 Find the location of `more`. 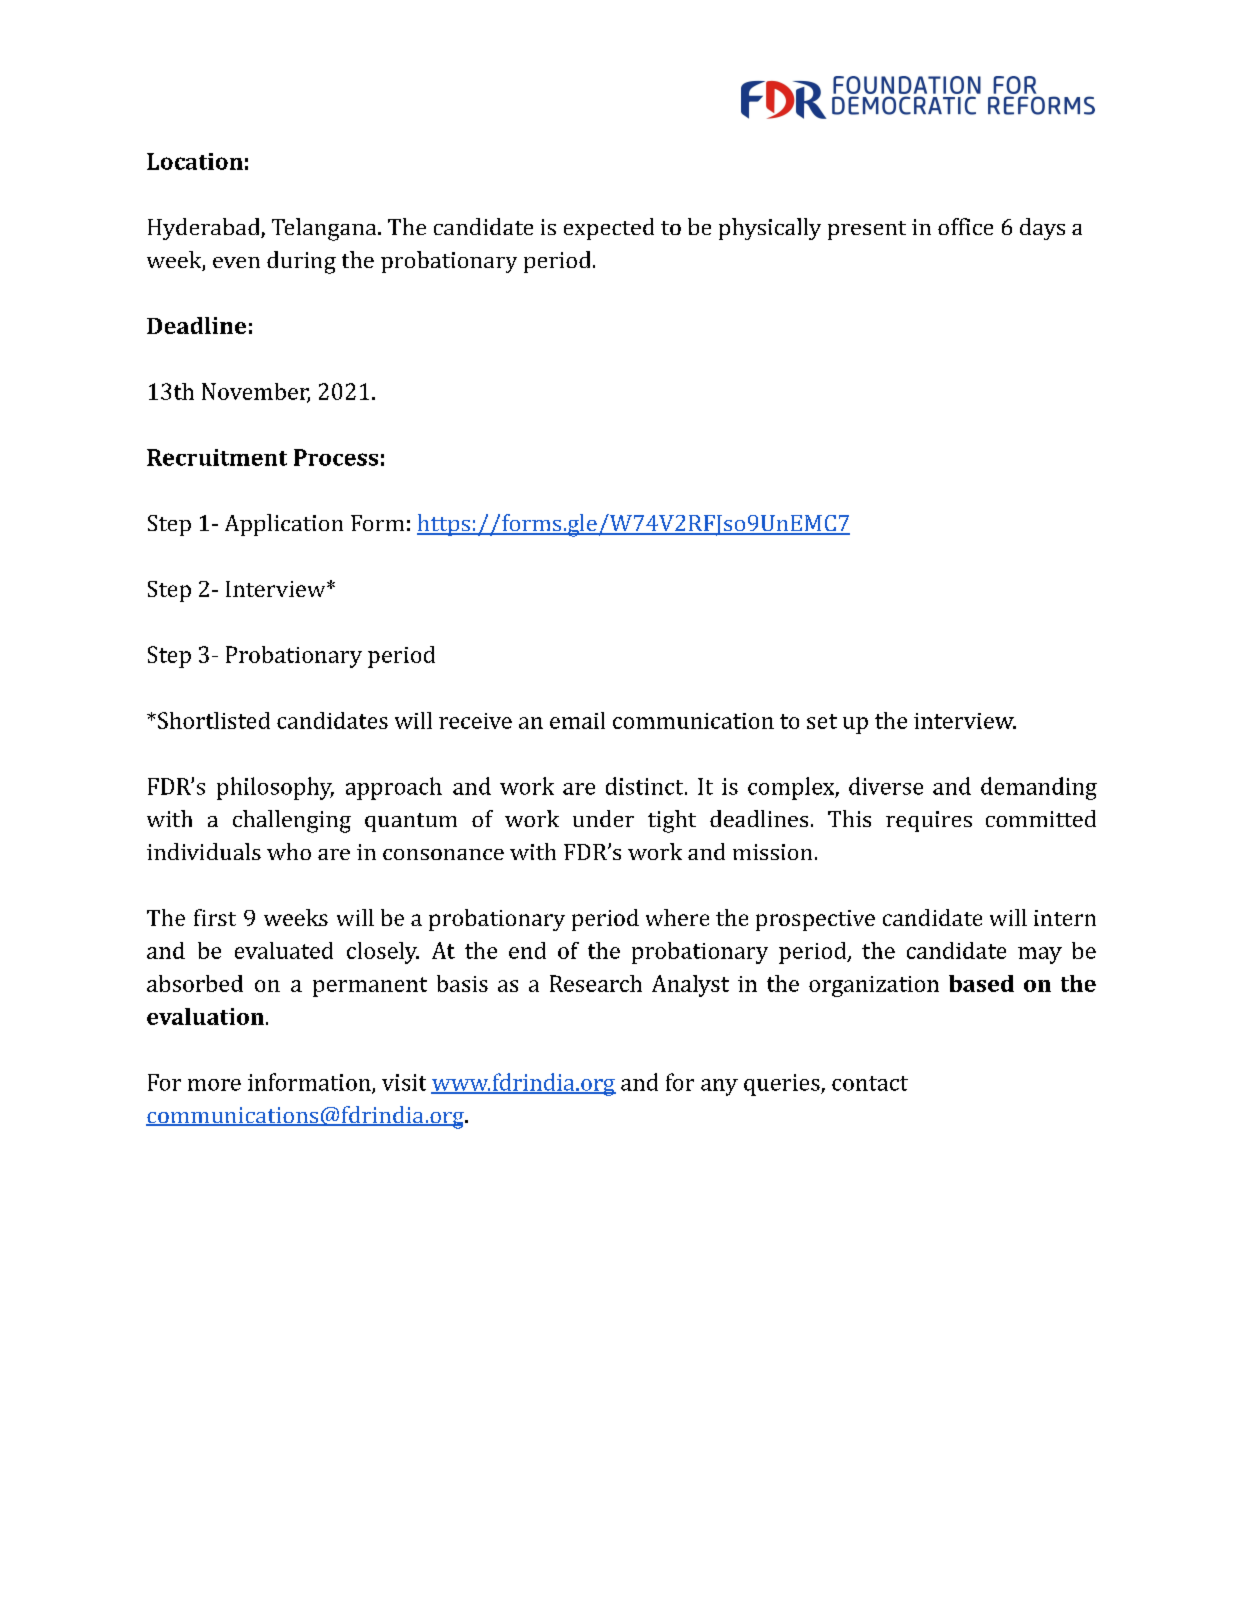

more is located at coordinates (214, 1085).
